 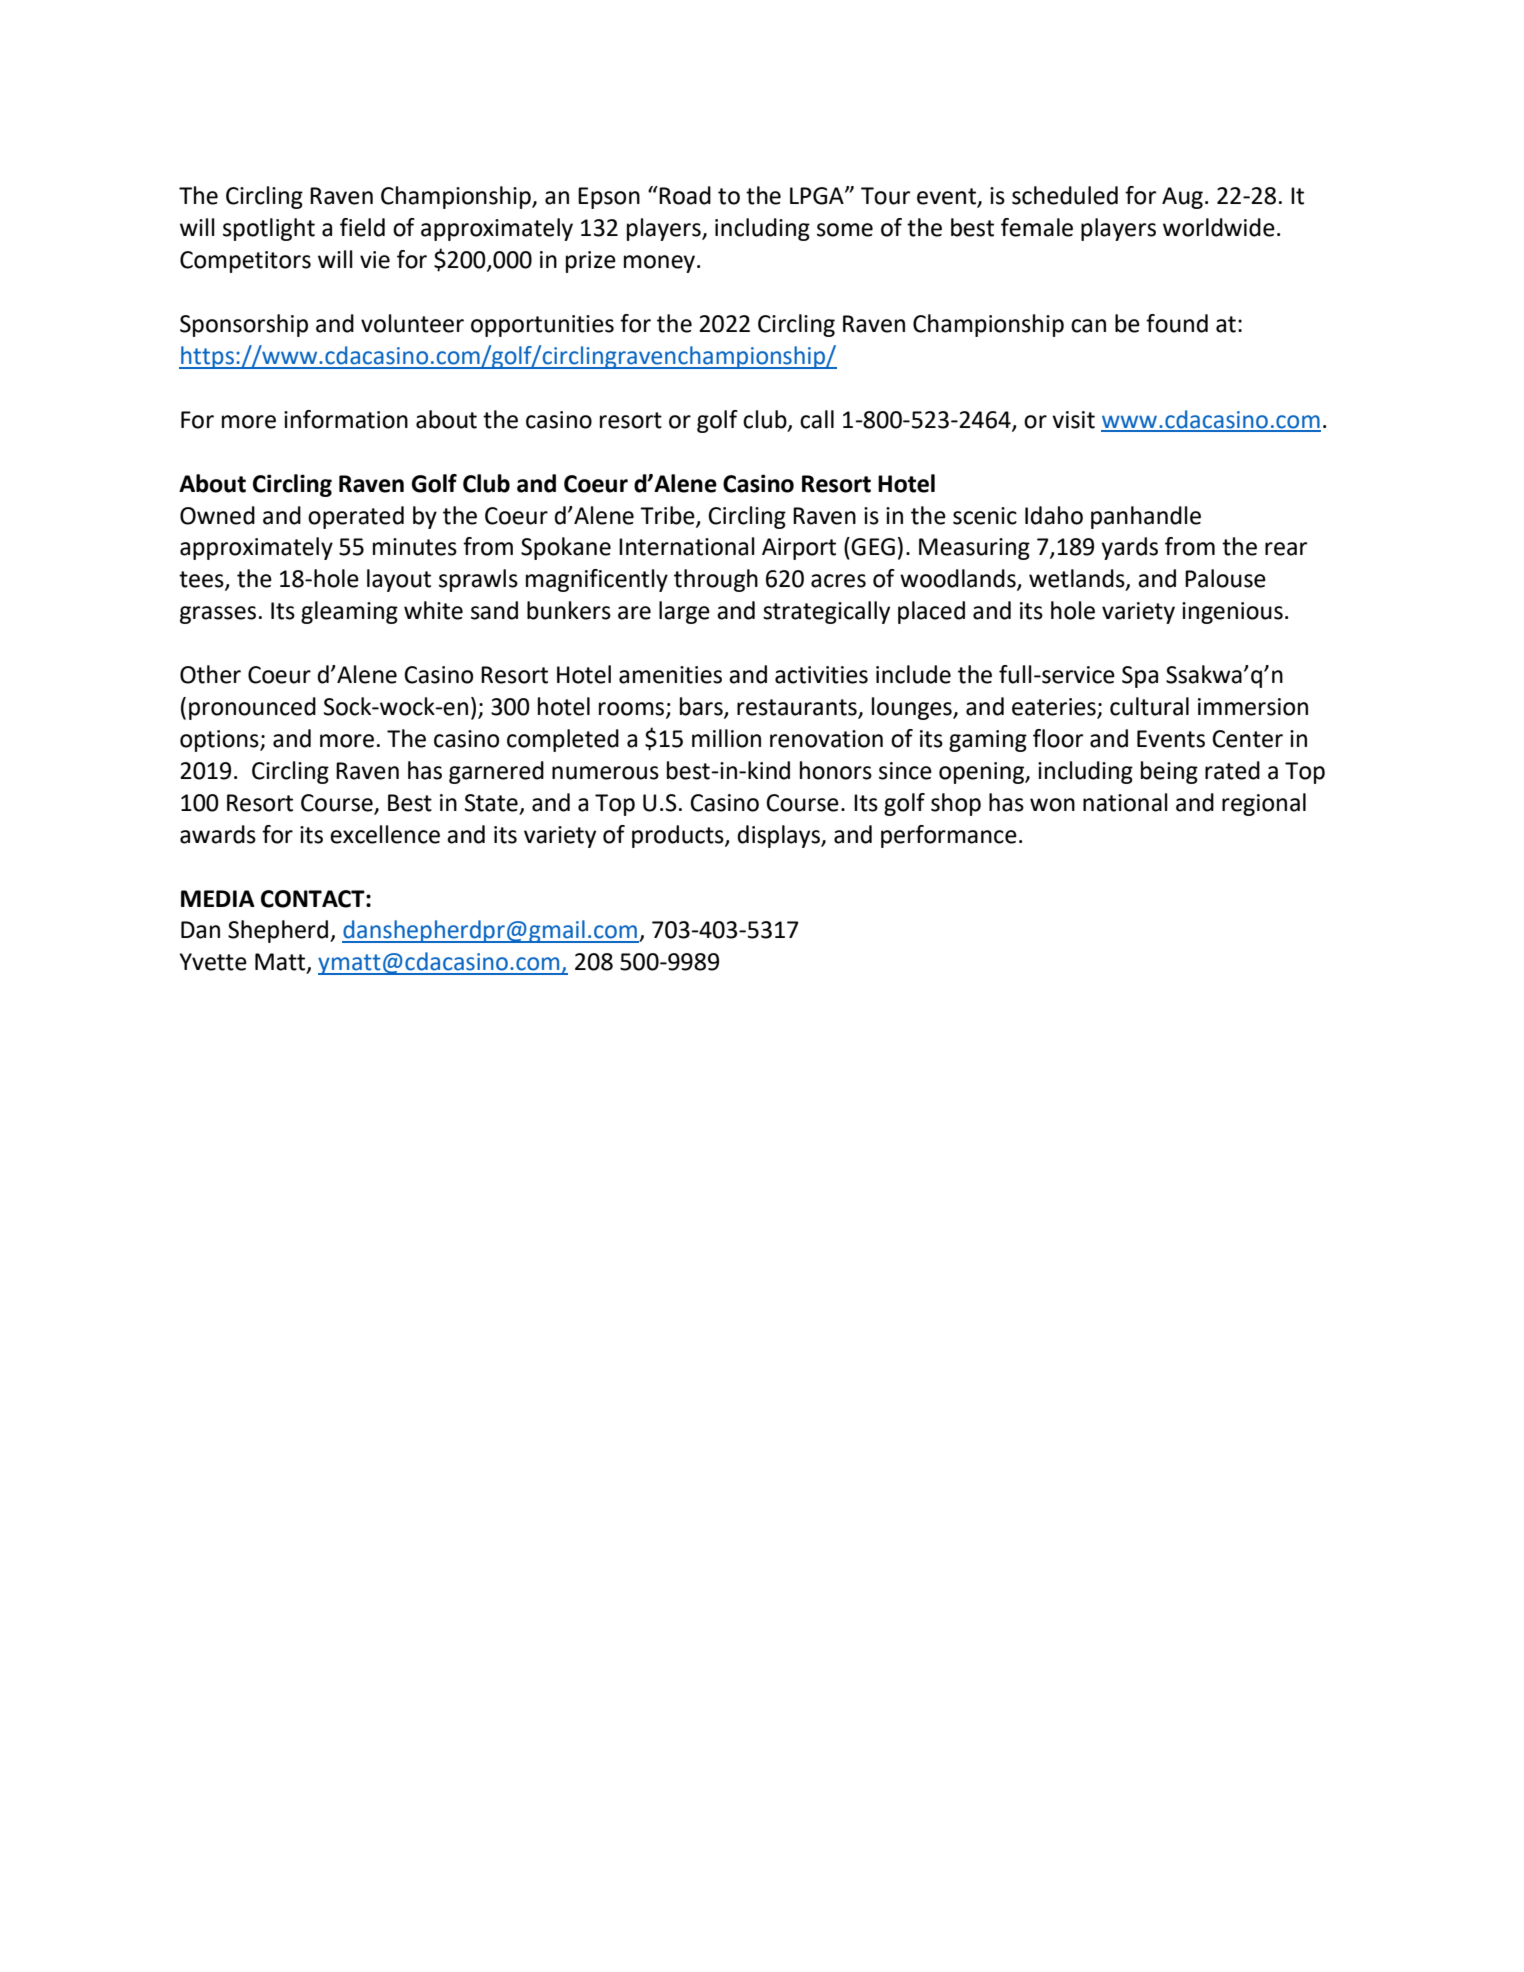 What do you see at coordinates (1182, 198) in the screenshot?
I see `Aug` at bounding box center [1182, 198].
